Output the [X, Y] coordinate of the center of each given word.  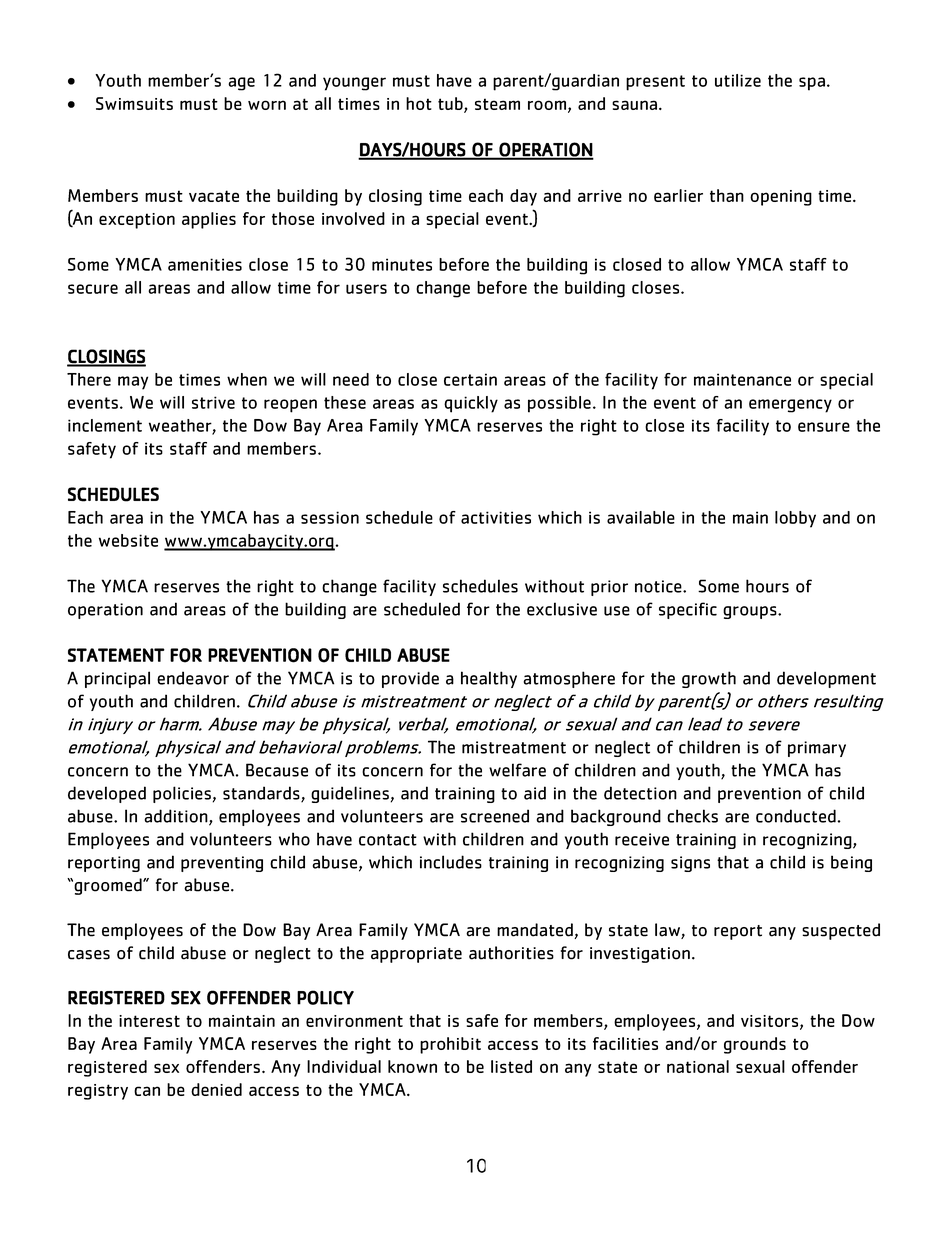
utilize [738, 80]
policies [182, 794]
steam [497, 104]
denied [216, 1089]
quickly [471, 404]
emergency [790, 406]
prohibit [450, 1045]
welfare [517, 770]
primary [817, 749]
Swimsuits [134, 103]
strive [213, 402]
